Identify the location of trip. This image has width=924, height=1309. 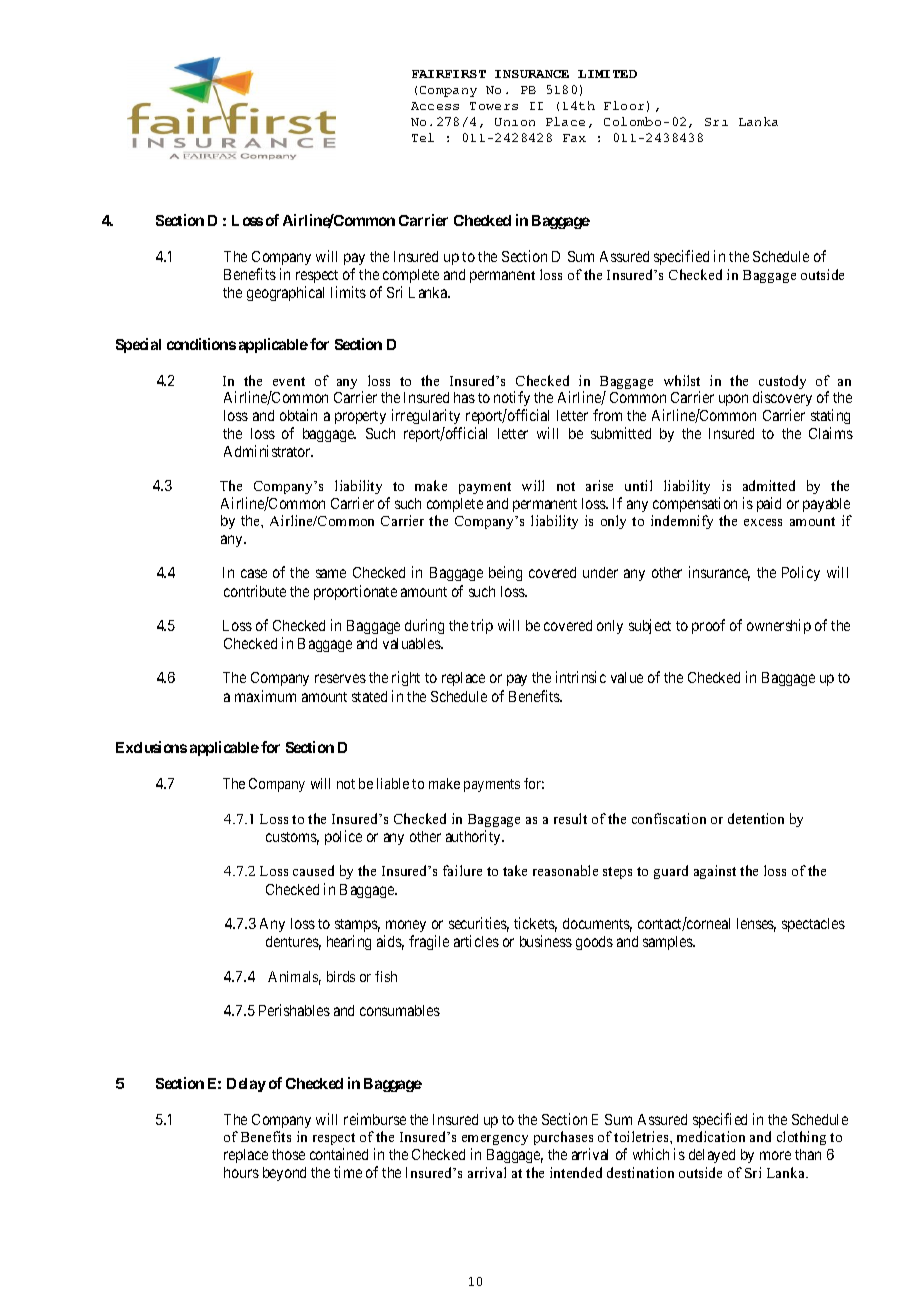
(482, 626).
